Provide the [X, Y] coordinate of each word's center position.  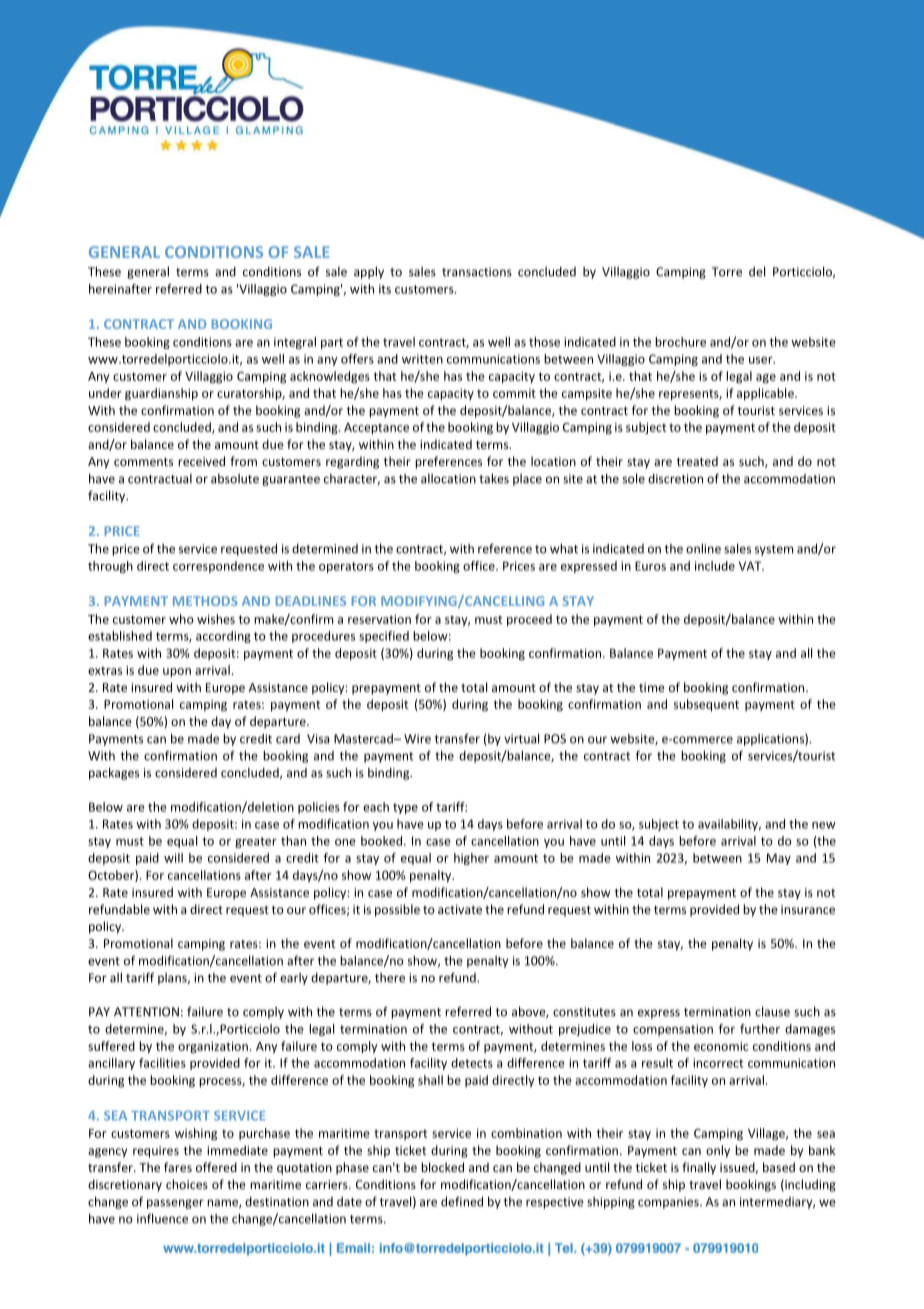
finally [699, 1168]
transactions [477, 272]
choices [187, 1184]
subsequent [706, 705]
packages [114, 773]
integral [295, 343]
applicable [766, 394]
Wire [417, 739]
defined [462, 1201]
